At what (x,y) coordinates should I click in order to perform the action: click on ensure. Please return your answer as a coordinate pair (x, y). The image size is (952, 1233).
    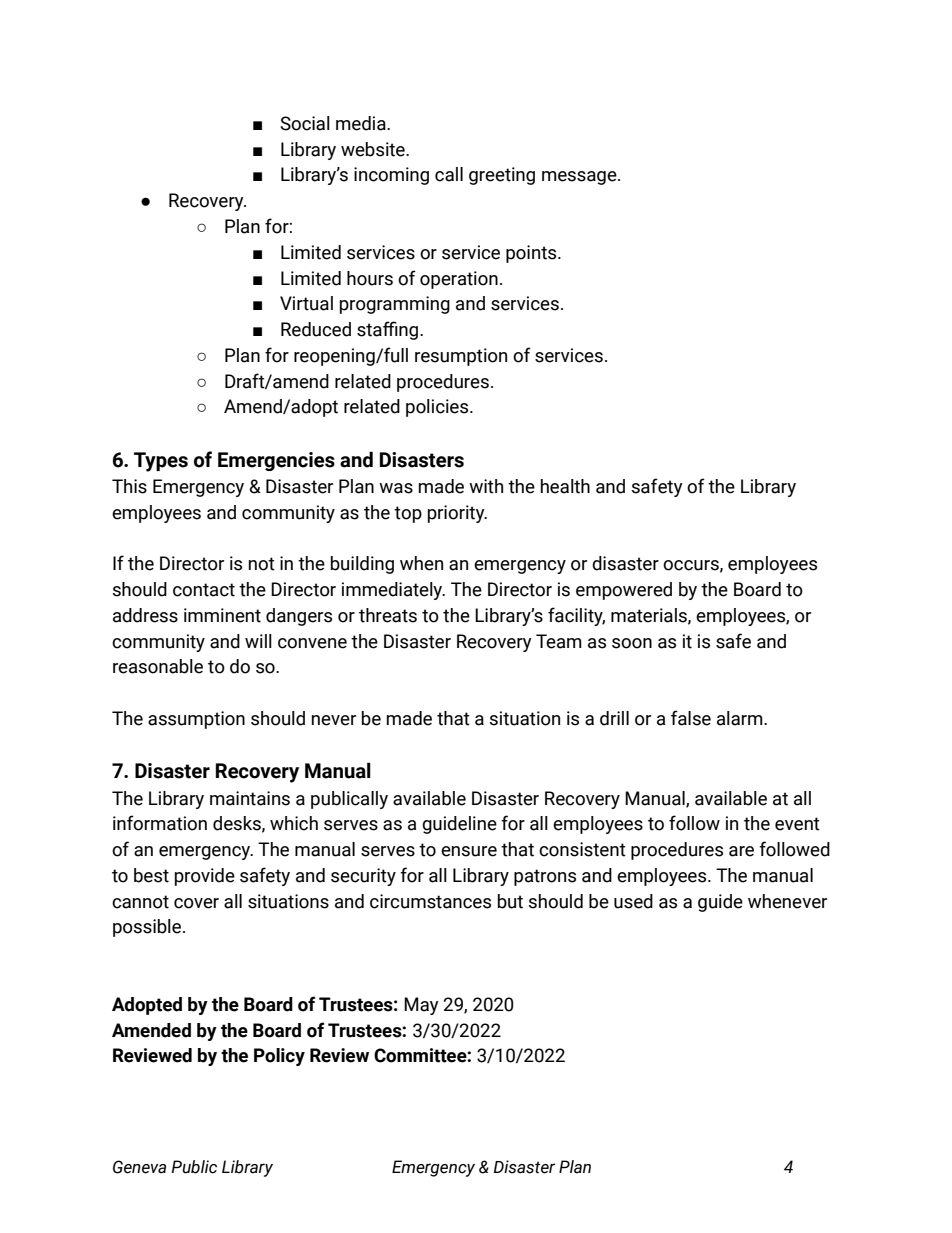
    Looking at the image, I should click on (469, 851).
